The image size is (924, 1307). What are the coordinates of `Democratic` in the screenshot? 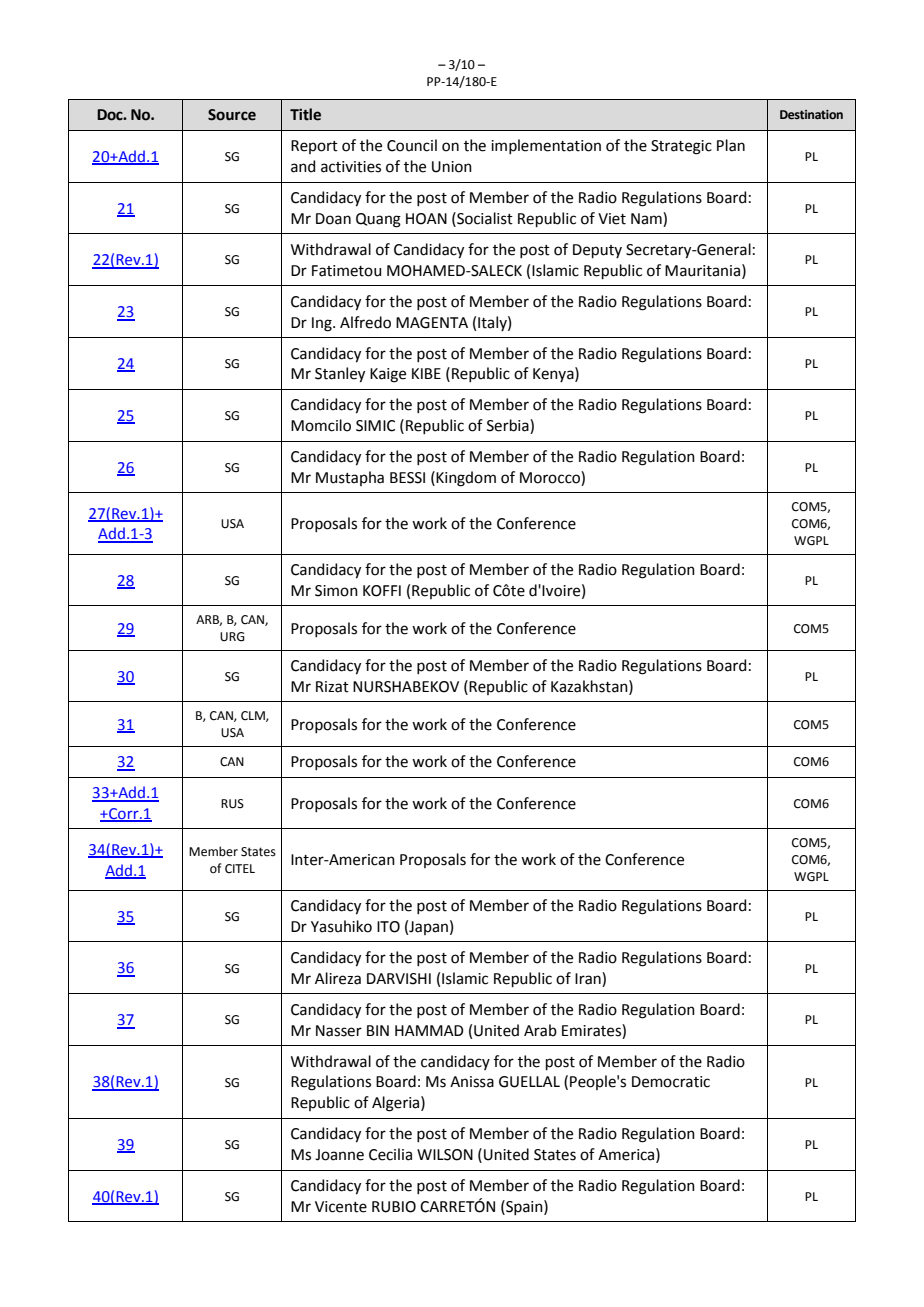 It's located at (671, 1082).
